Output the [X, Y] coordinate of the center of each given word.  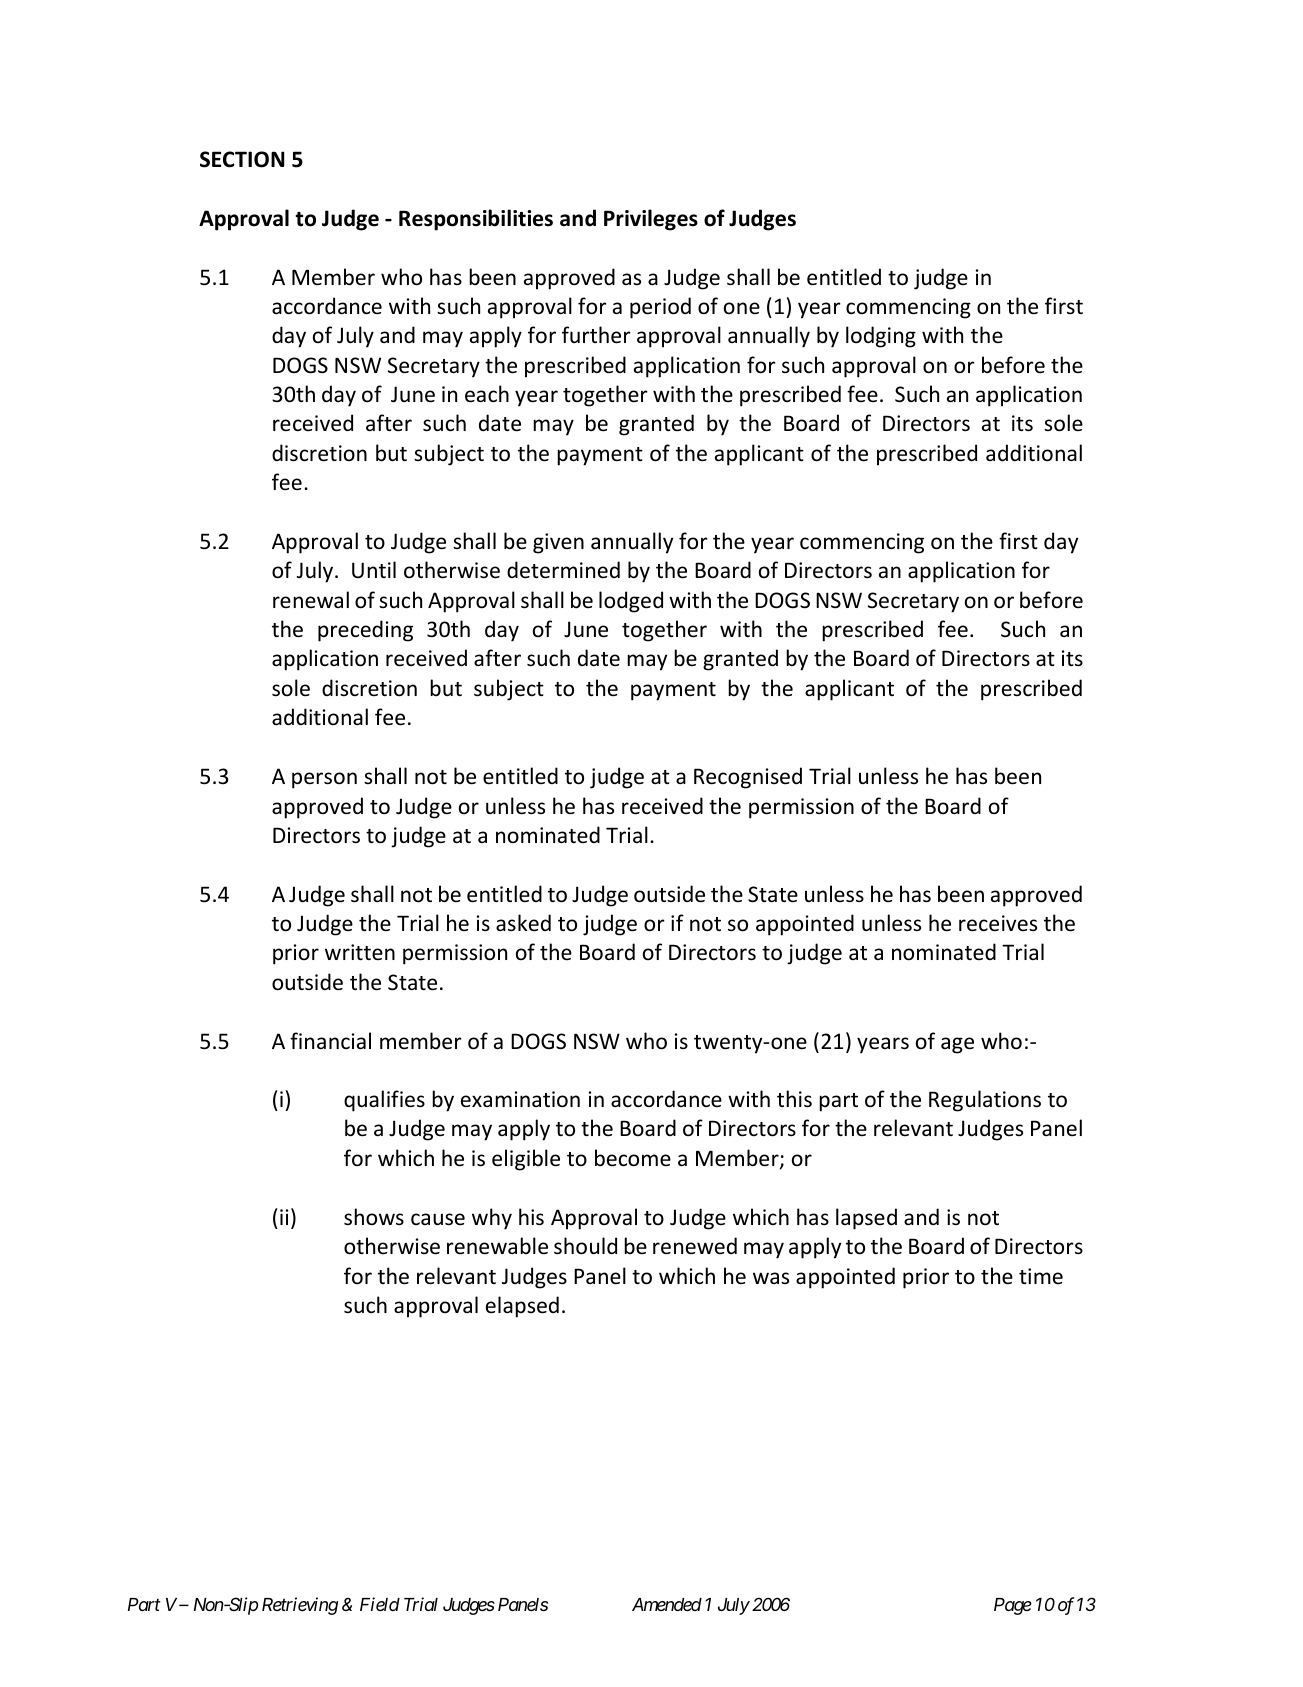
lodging [881, 337]
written [360, 952]
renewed [695, 1246]
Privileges [651, 220]
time [1041, 1276]
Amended [667, 1604]
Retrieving [300, 1606]
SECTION [242, 159]
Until [374, 570]
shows [374, 1217]
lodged [631, 602]
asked [523, 922]
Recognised [748, 778]
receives [998, 923]
